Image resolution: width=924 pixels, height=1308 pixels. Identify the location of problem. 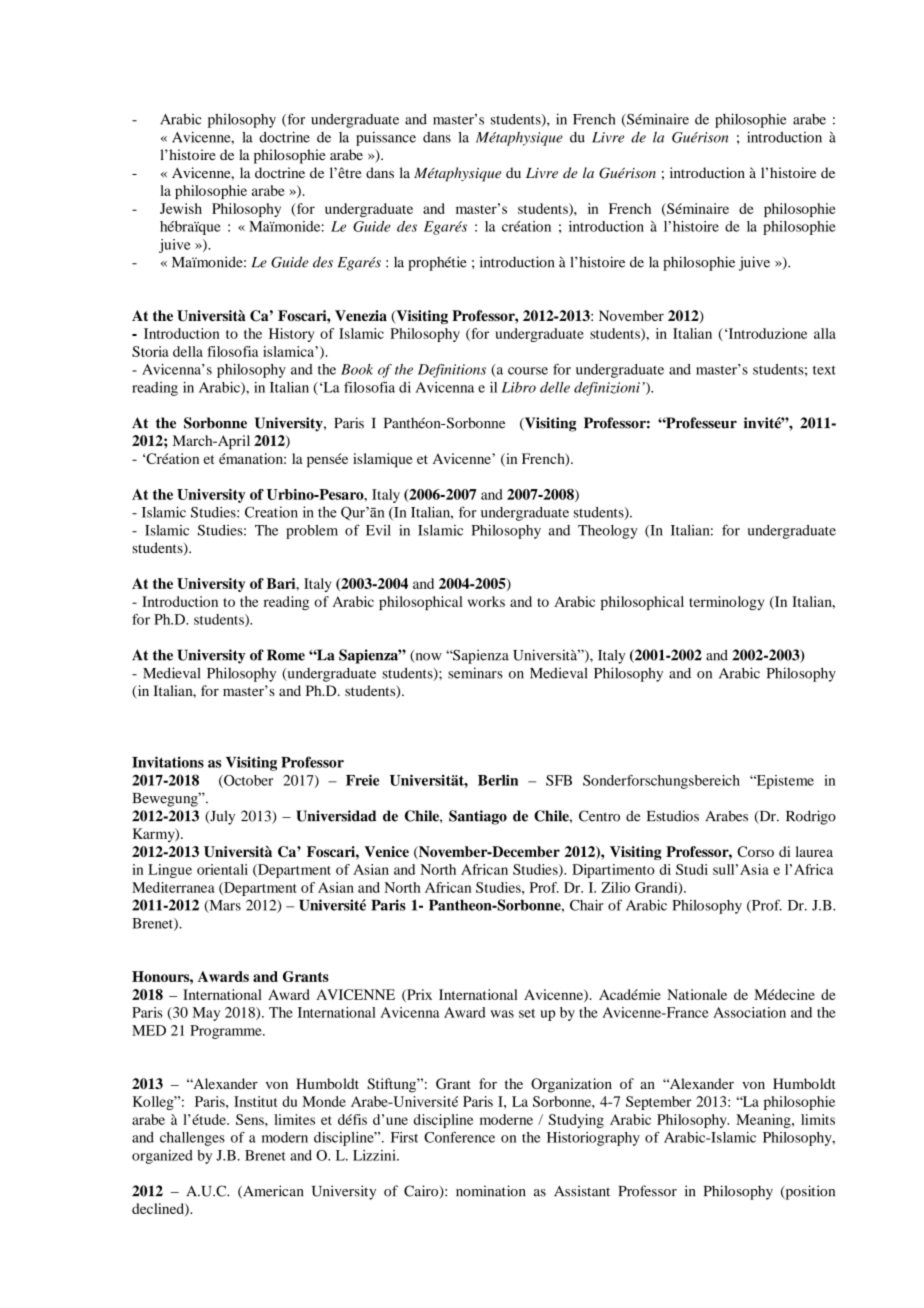
(312, 532).
